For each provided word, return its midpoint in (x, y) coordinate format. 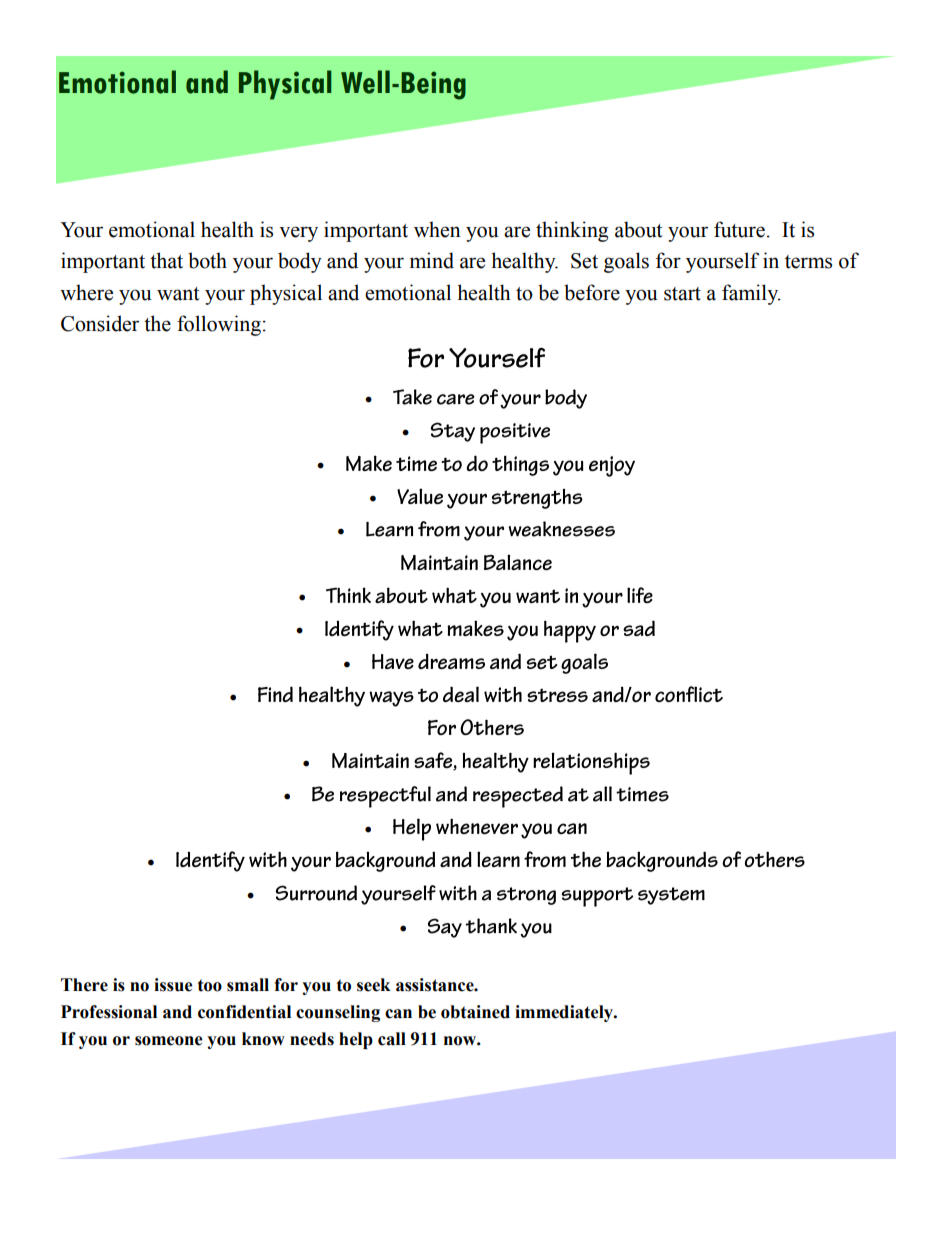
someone (169, 1041)
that (166, 260)
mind (432, 260)
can (398, 1014)
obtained (475, 1012)
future (739, 229)
